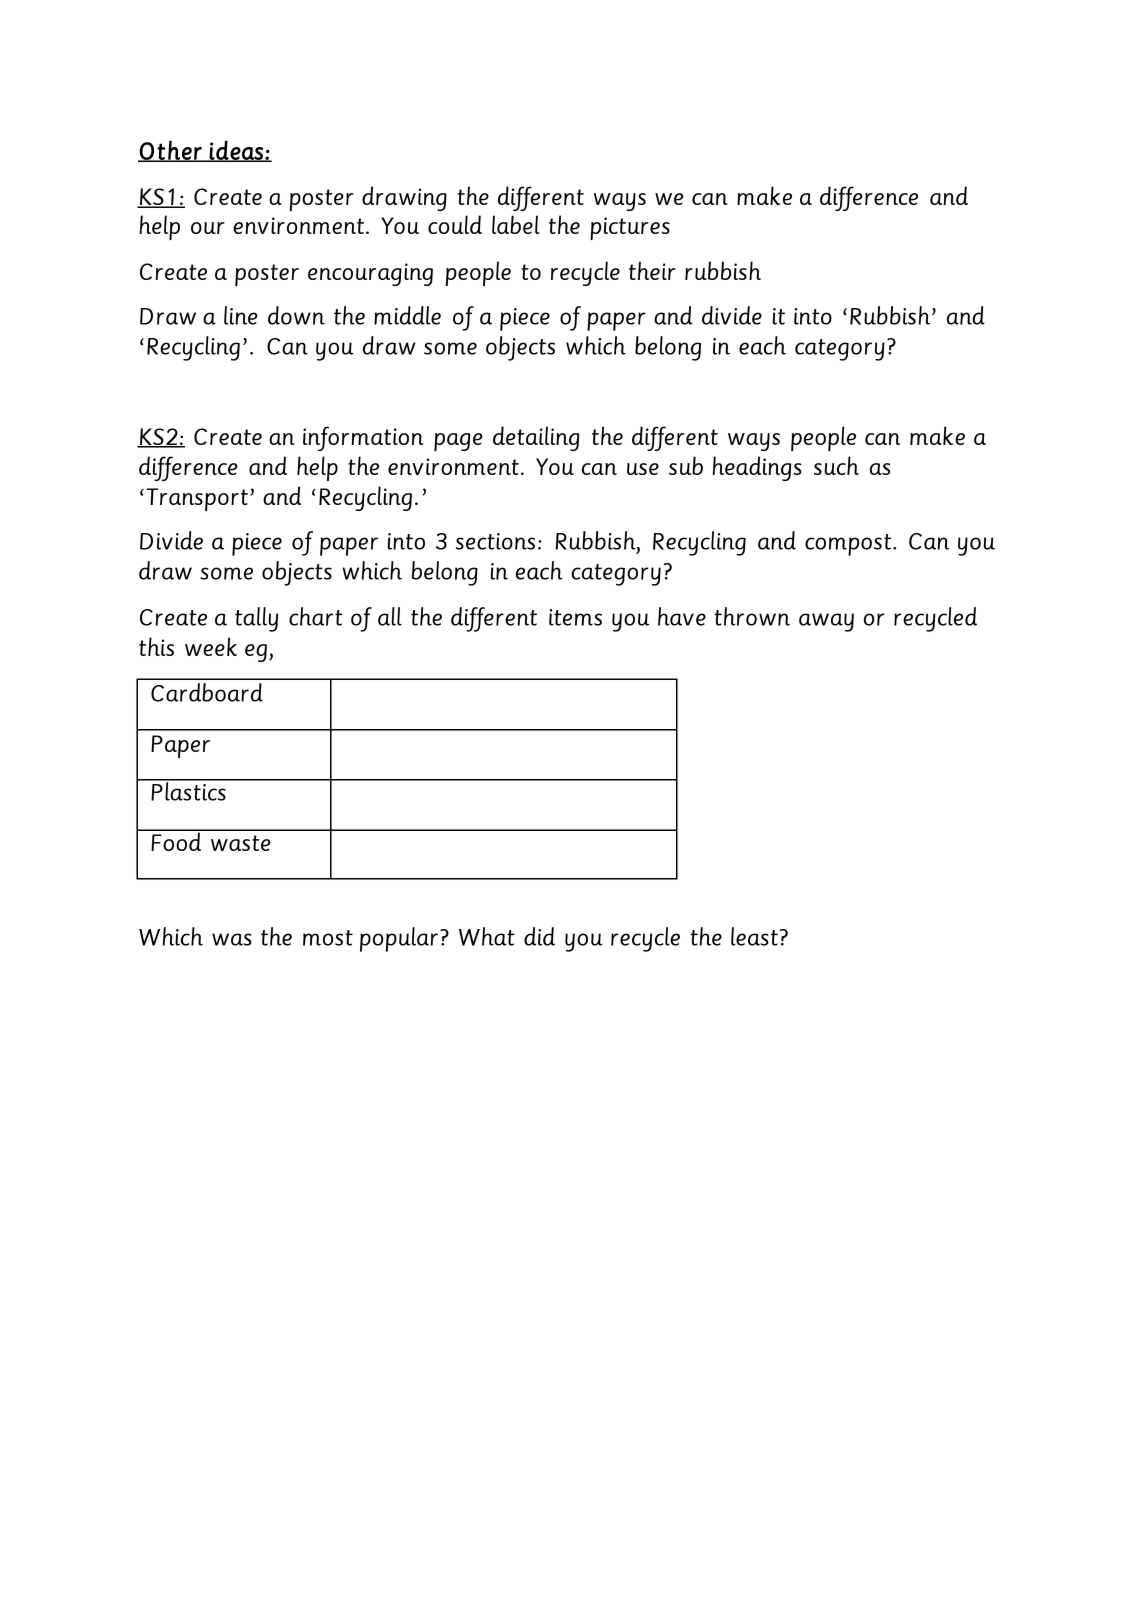 The image size is (1138, 1610). I want to click on ideas, so click(236, 151).
